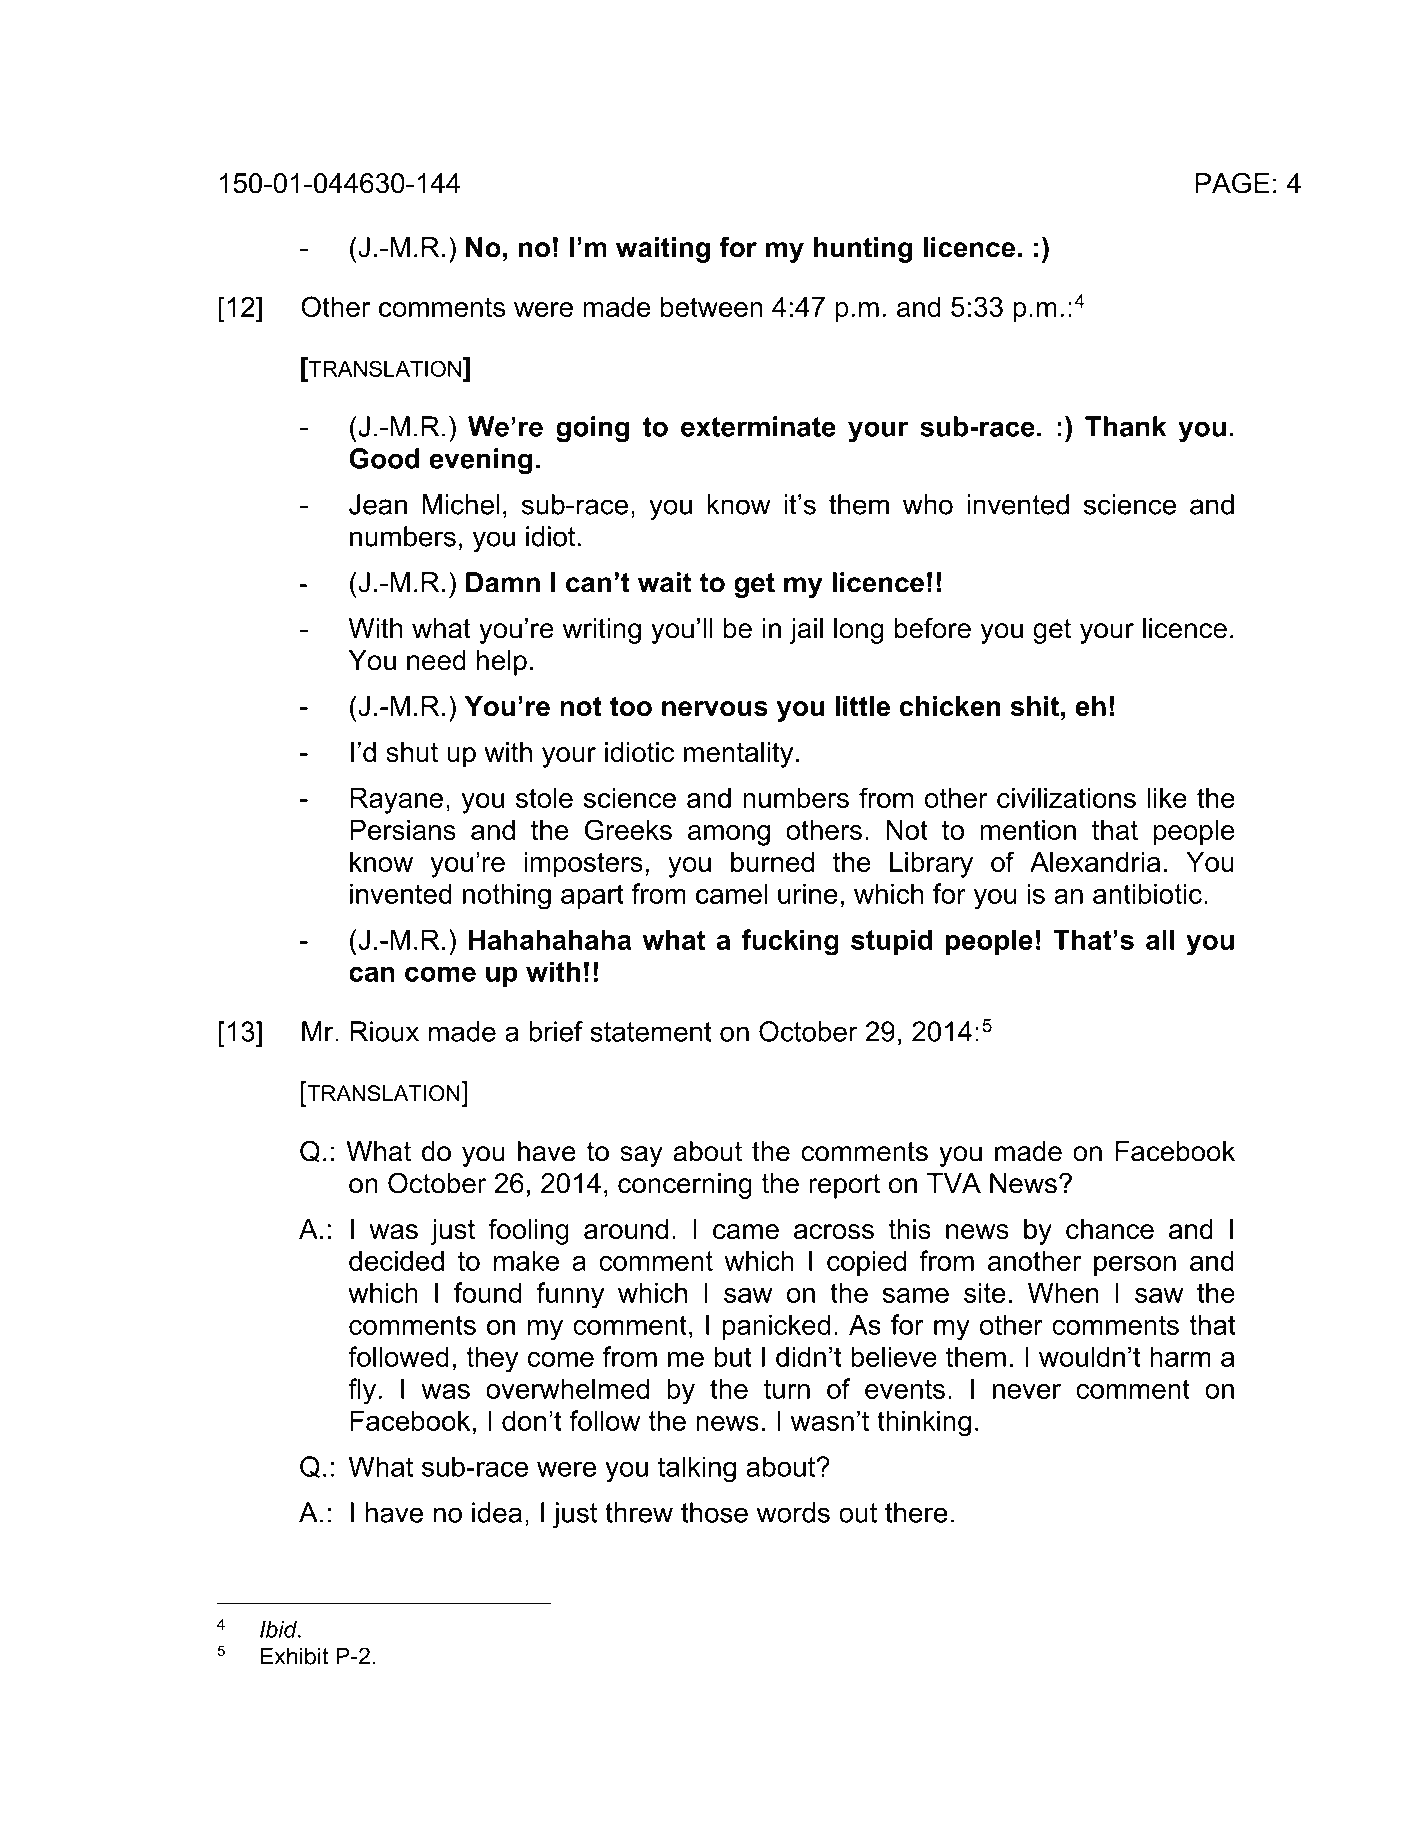 This image has height=1836, width=1419. What do you see at coordinates (1232, 183) in the image?
I see `PAGE` at bounding box center [1232, 183].
